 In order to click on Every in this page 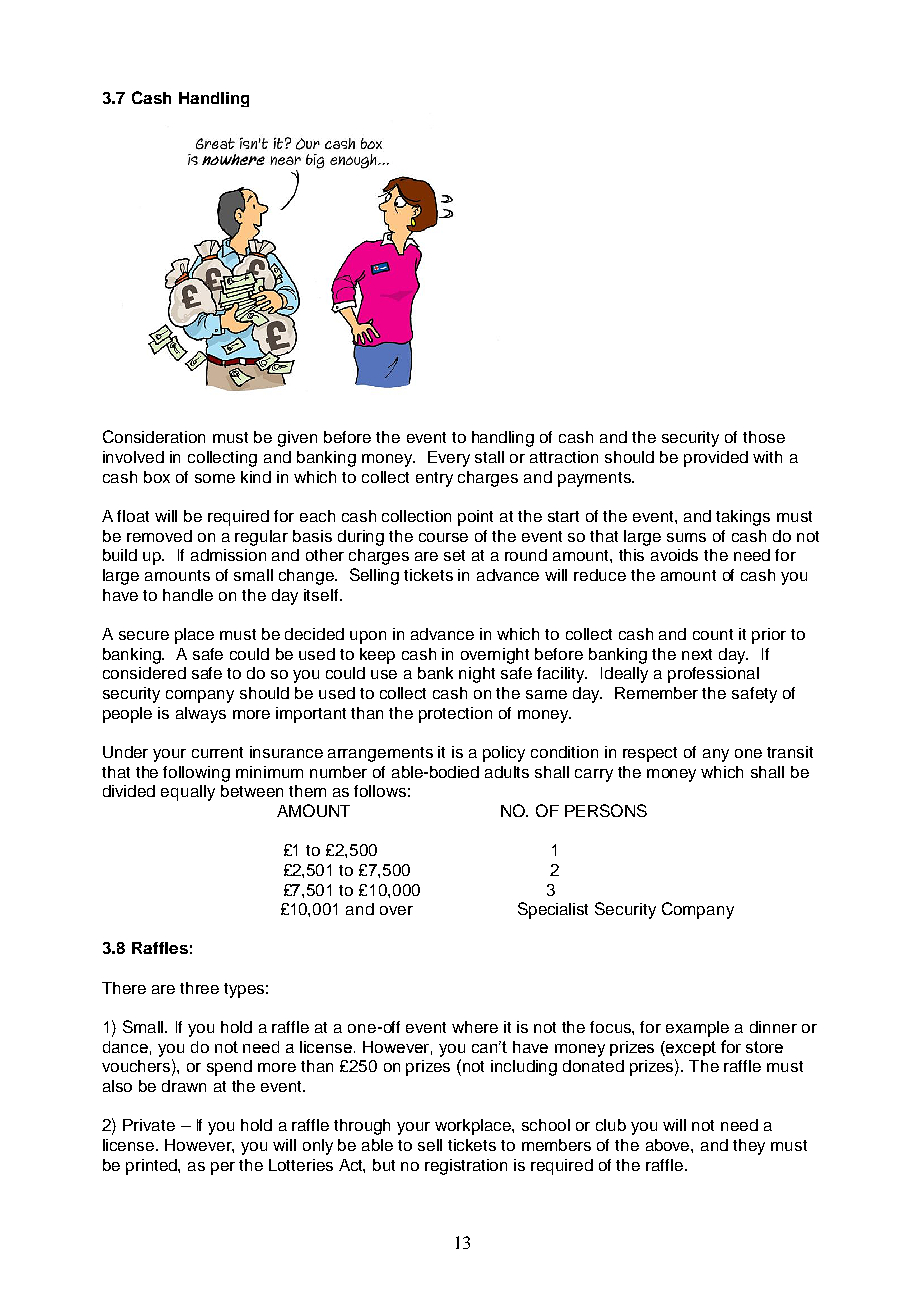, I will do `click(449, 459)`.
